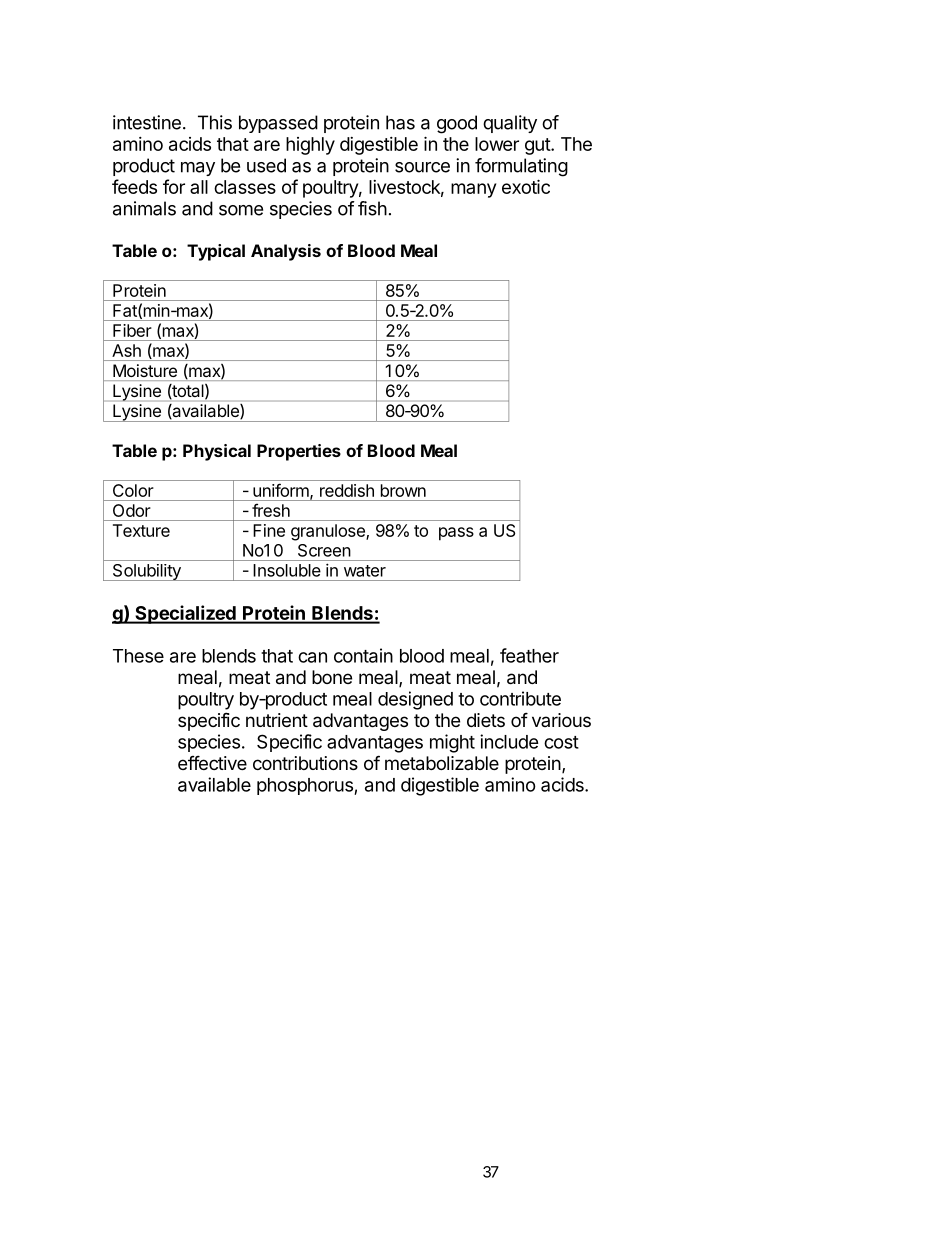 This screenshot has width=952, height=1233. I want to click on effective, so click(212, 762).
